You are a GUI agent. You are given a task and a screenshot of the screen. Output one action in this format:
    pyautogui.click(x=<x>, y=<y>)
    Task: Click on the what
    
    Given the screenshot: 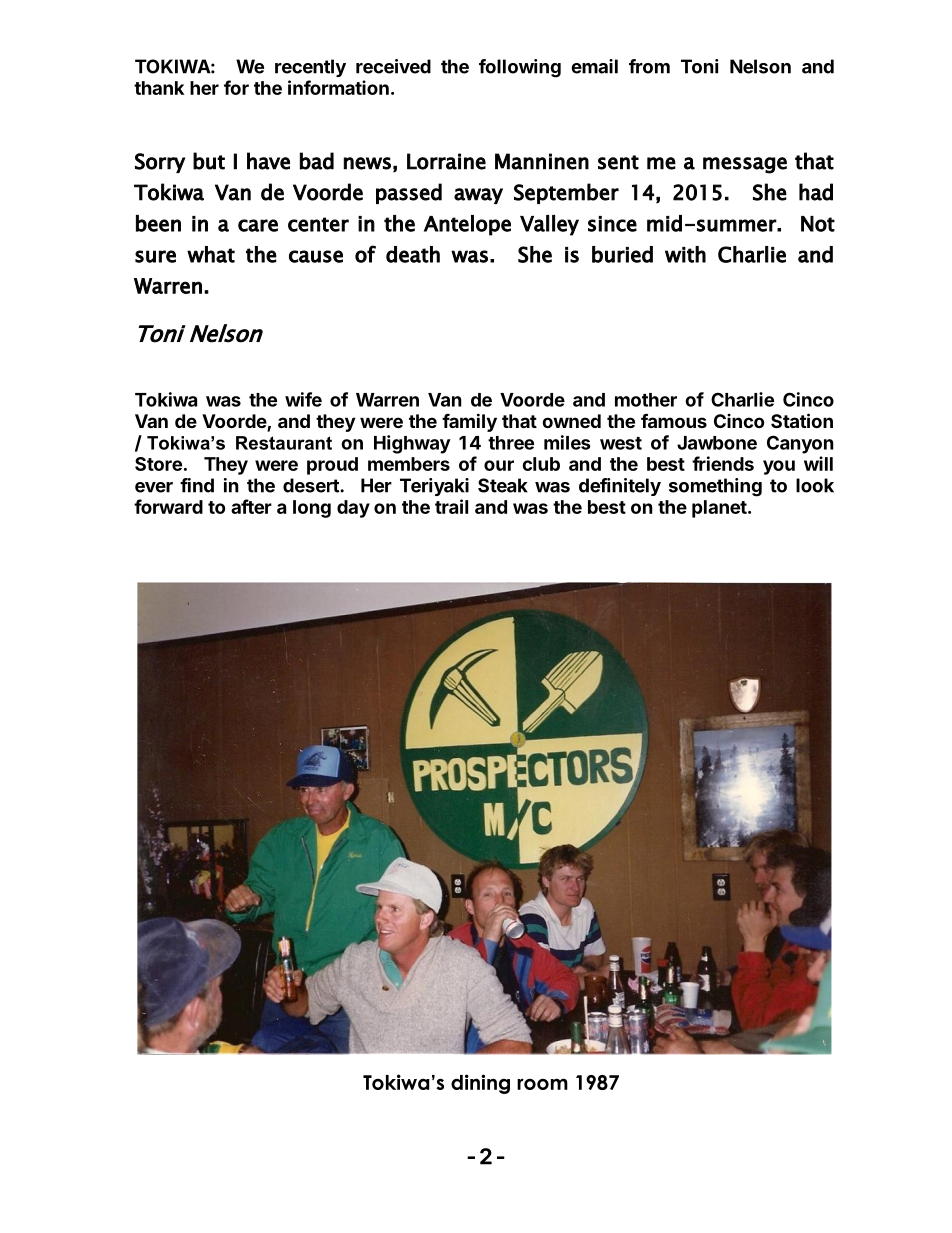 What is the action you would take?
    pyautogui.click(x=211, y=254)
